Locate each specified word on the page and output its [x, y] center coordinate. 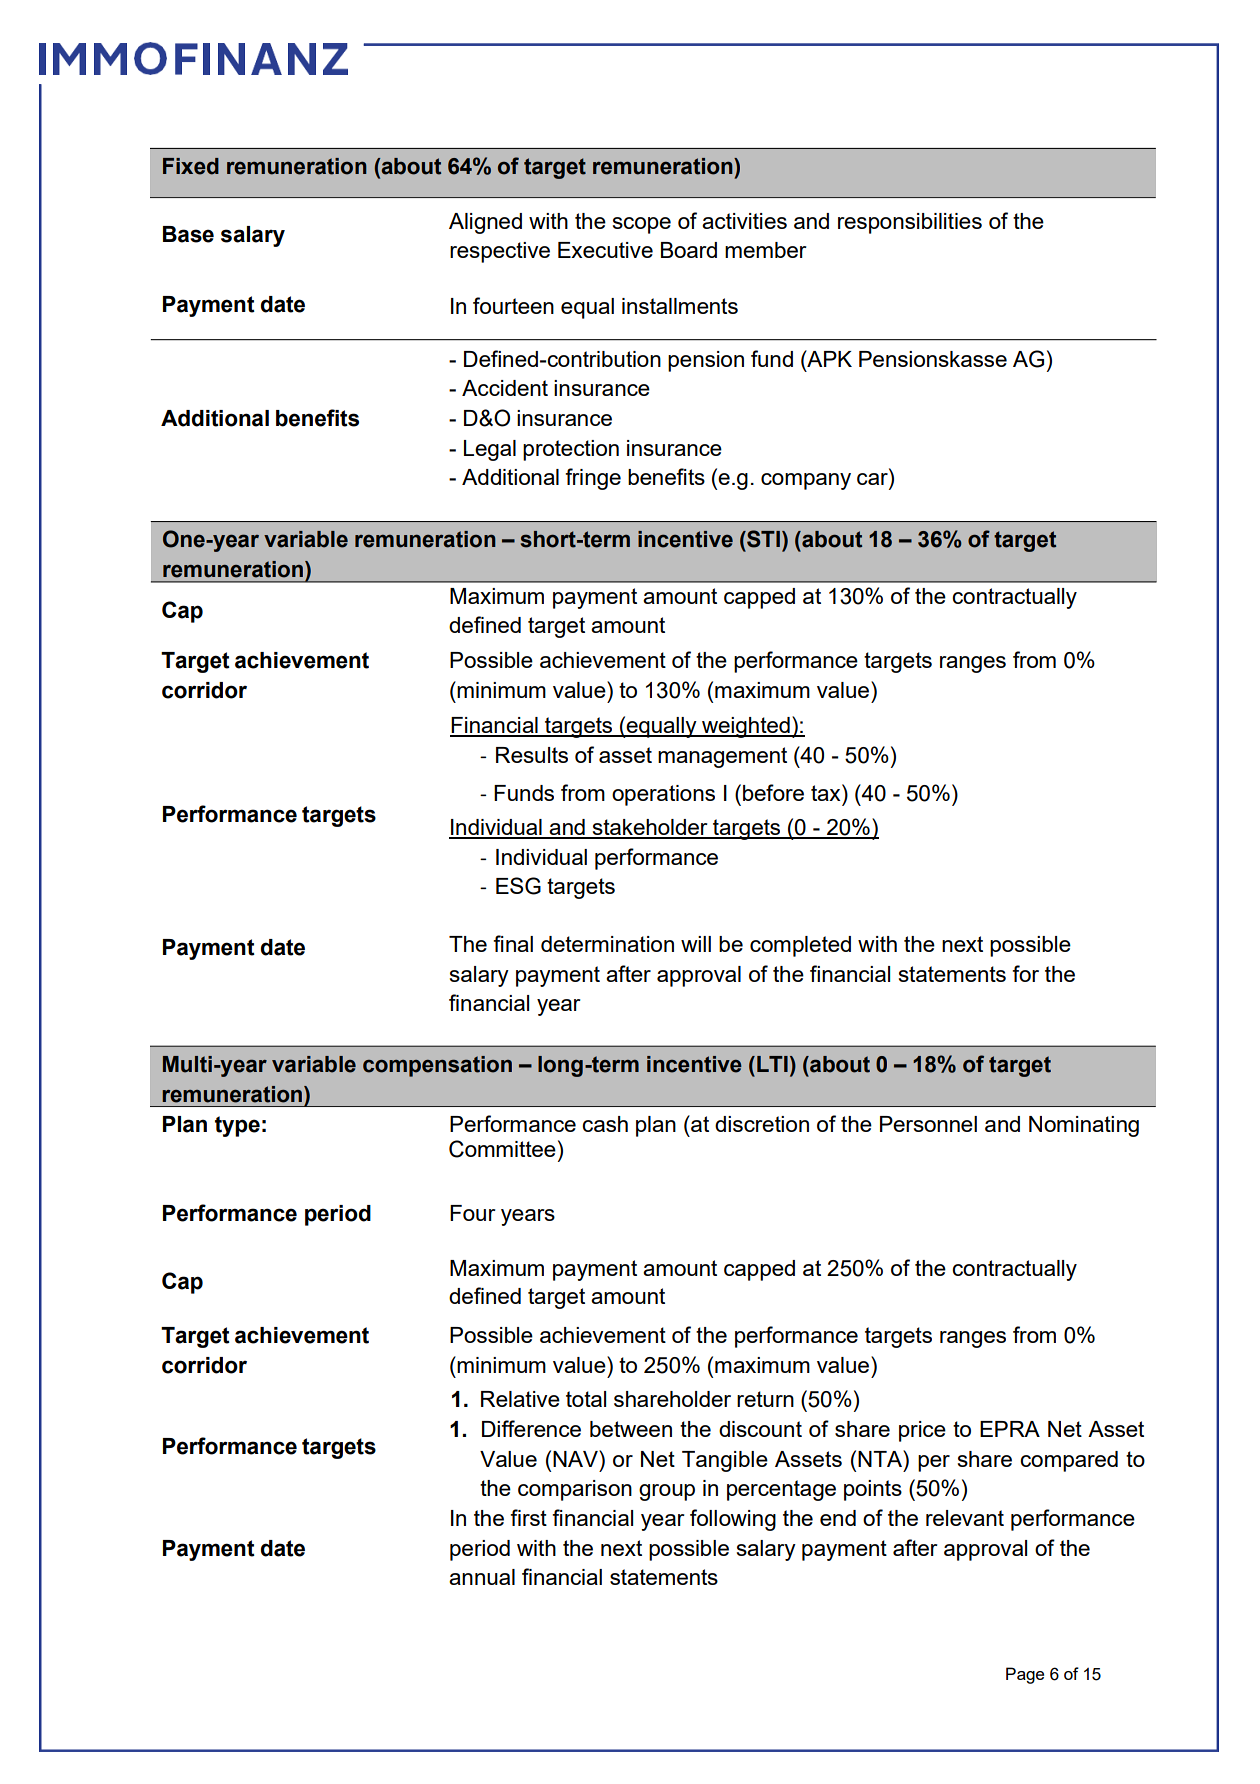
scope [642, 225]
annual [482, 1577]
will [696, 944]
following [733, 1520]
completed [800, 946]
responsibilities [910, 223]
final [513, 943]
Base [188, 234]
